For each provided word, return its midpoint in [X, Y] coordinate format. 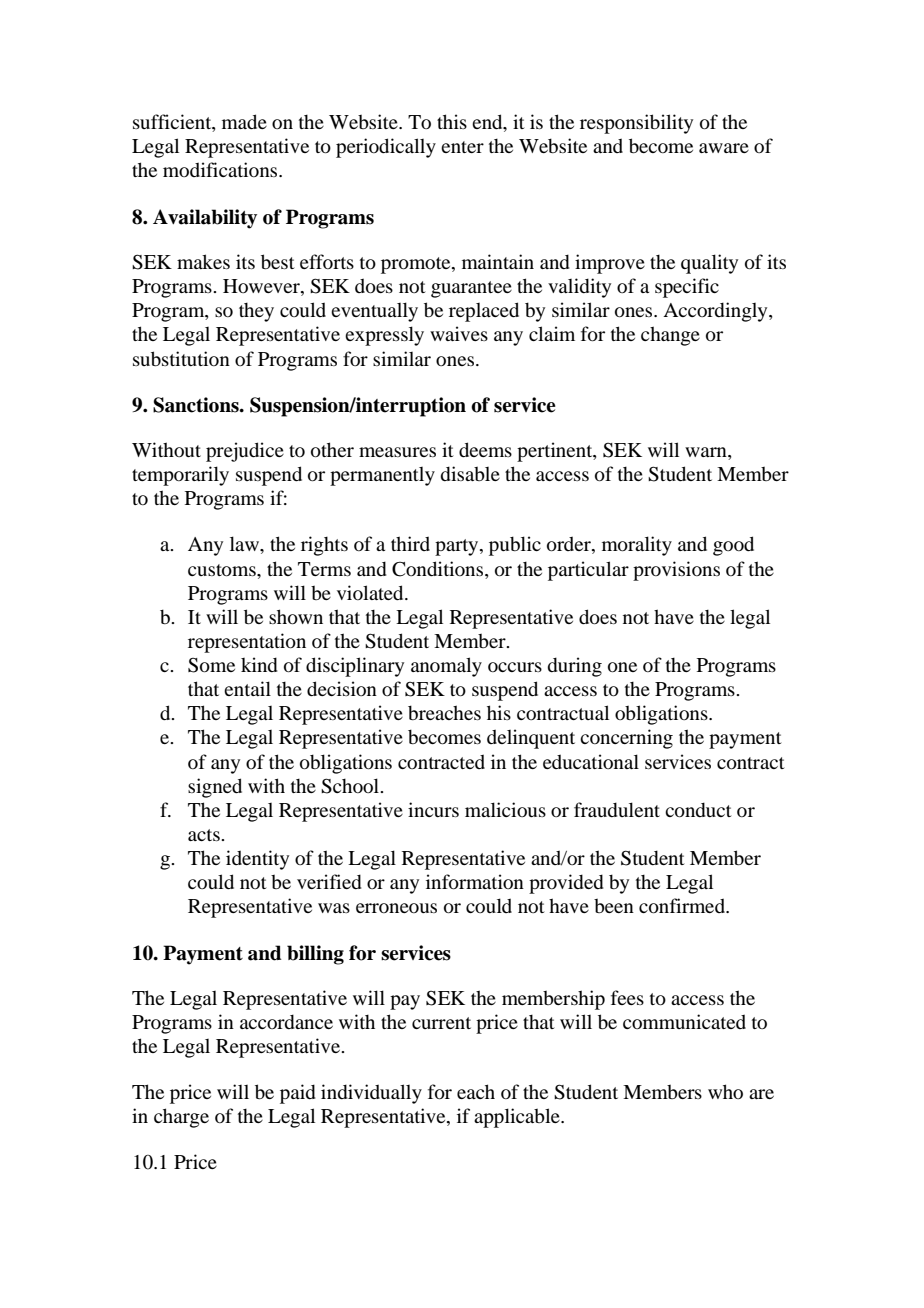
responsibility [636, 124]
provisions [676, 571]
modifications [221, 169]
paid [297, 1094]
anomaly [446, 667]
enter [462, 147]
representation [247, 643]
